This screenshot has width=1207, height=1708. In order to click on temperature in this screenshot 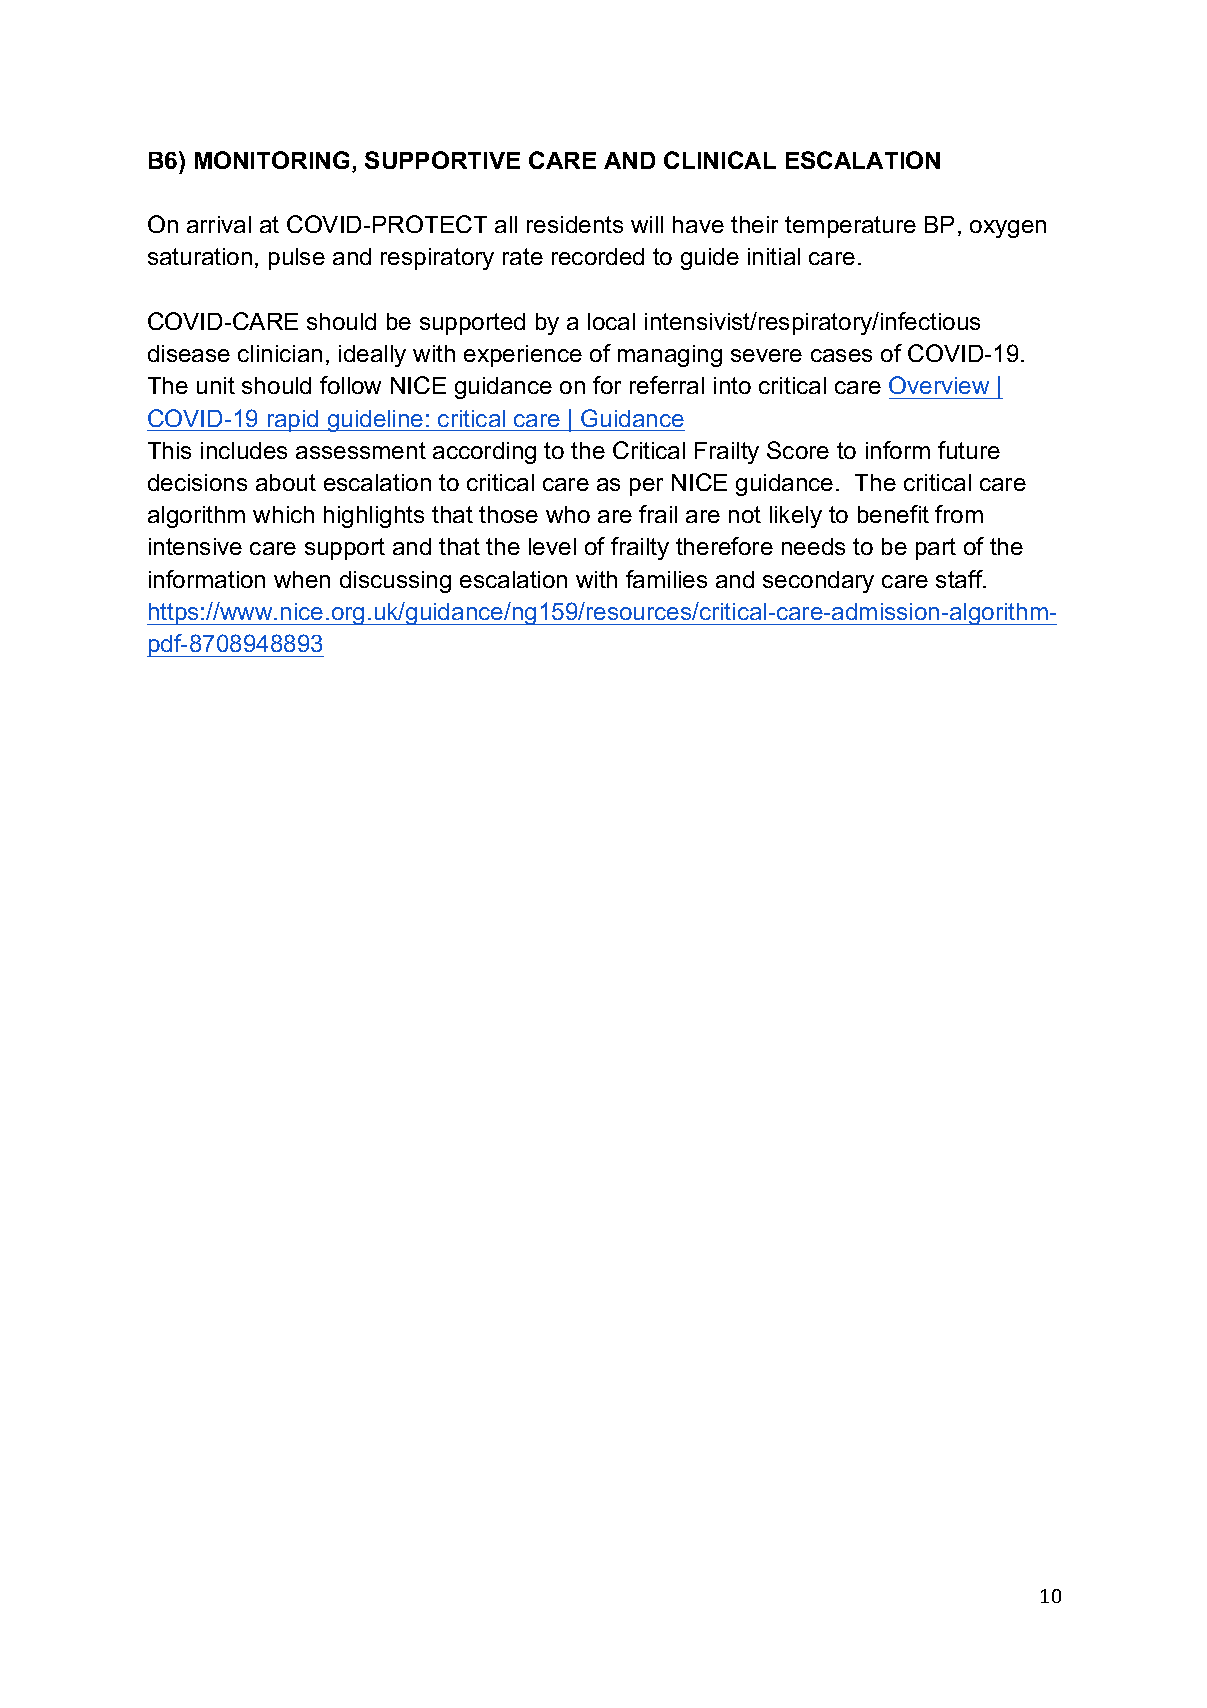, I will do `click(850, 227)`.
